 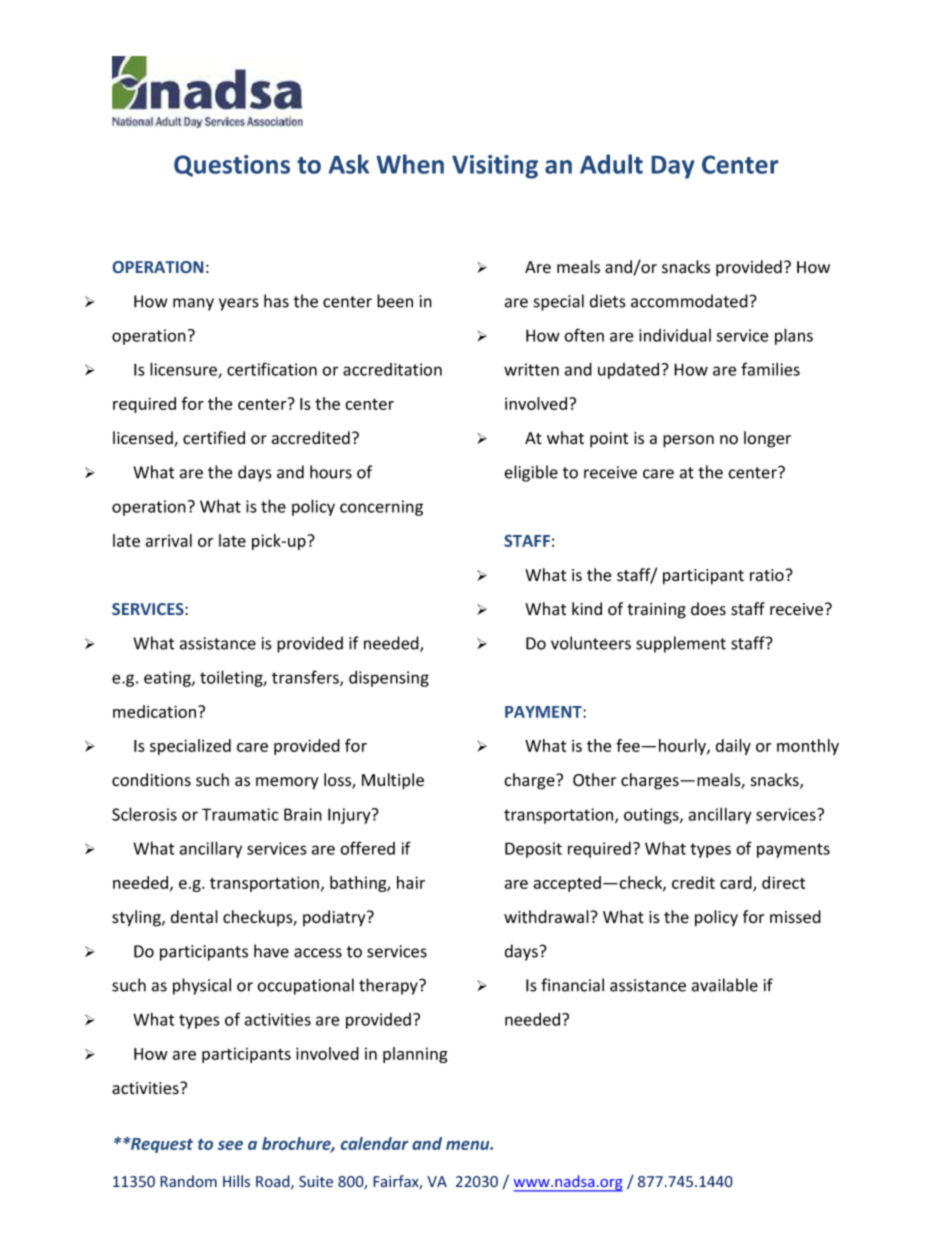 What do you see at coordinates (681, 644) in the document?
I see `supplement` at bounding box center [681, 644].
